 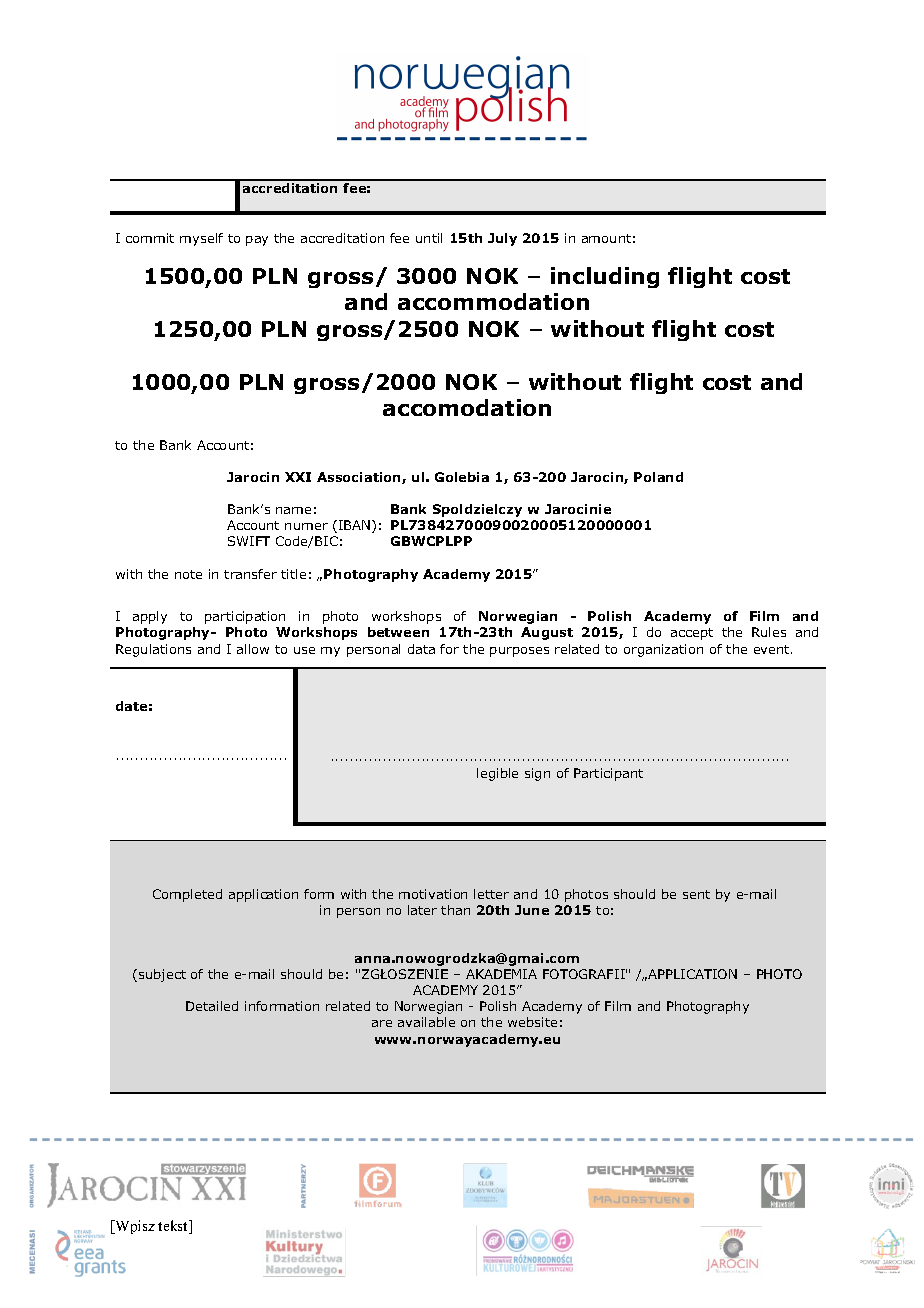 I want to click on data, so click(x=421, y=649).
